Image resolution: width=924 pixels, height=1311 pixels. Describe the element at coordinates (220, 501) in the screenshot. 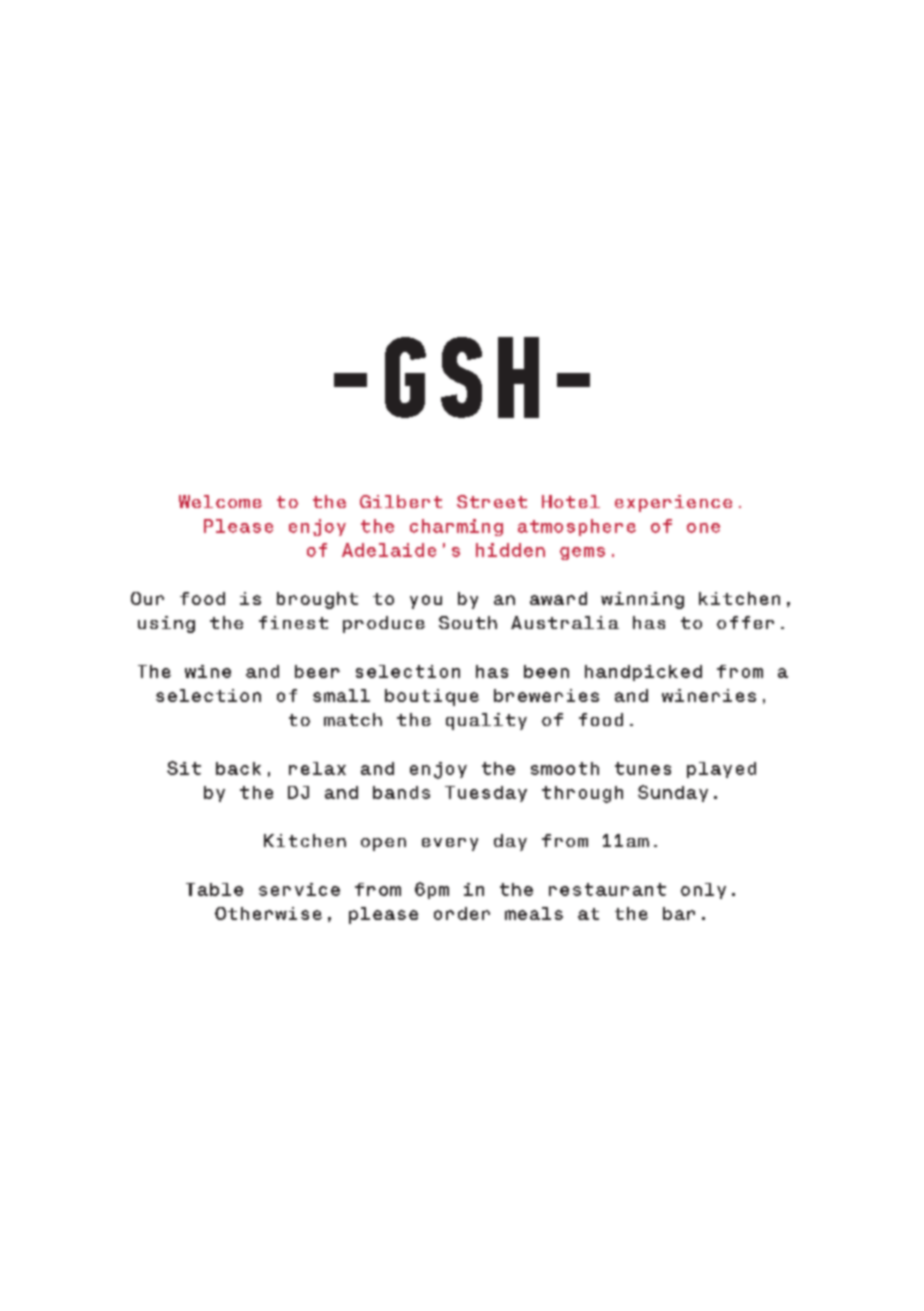

I see `Welcome` at that location.
